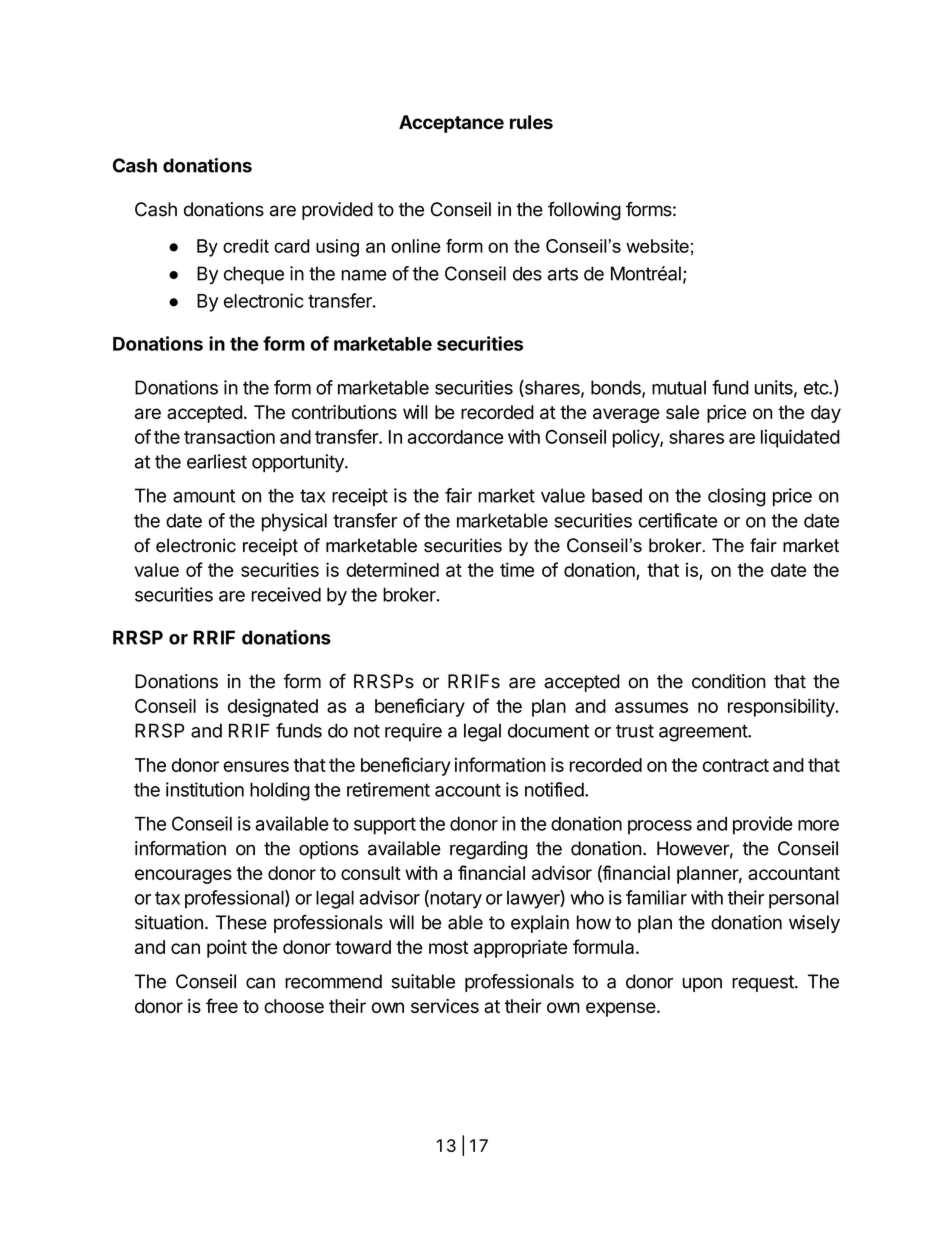 The height and width of the page is (1233, 952). Describe the element at coordinates (229, 436) in the page. I see `transaction` at that location.
